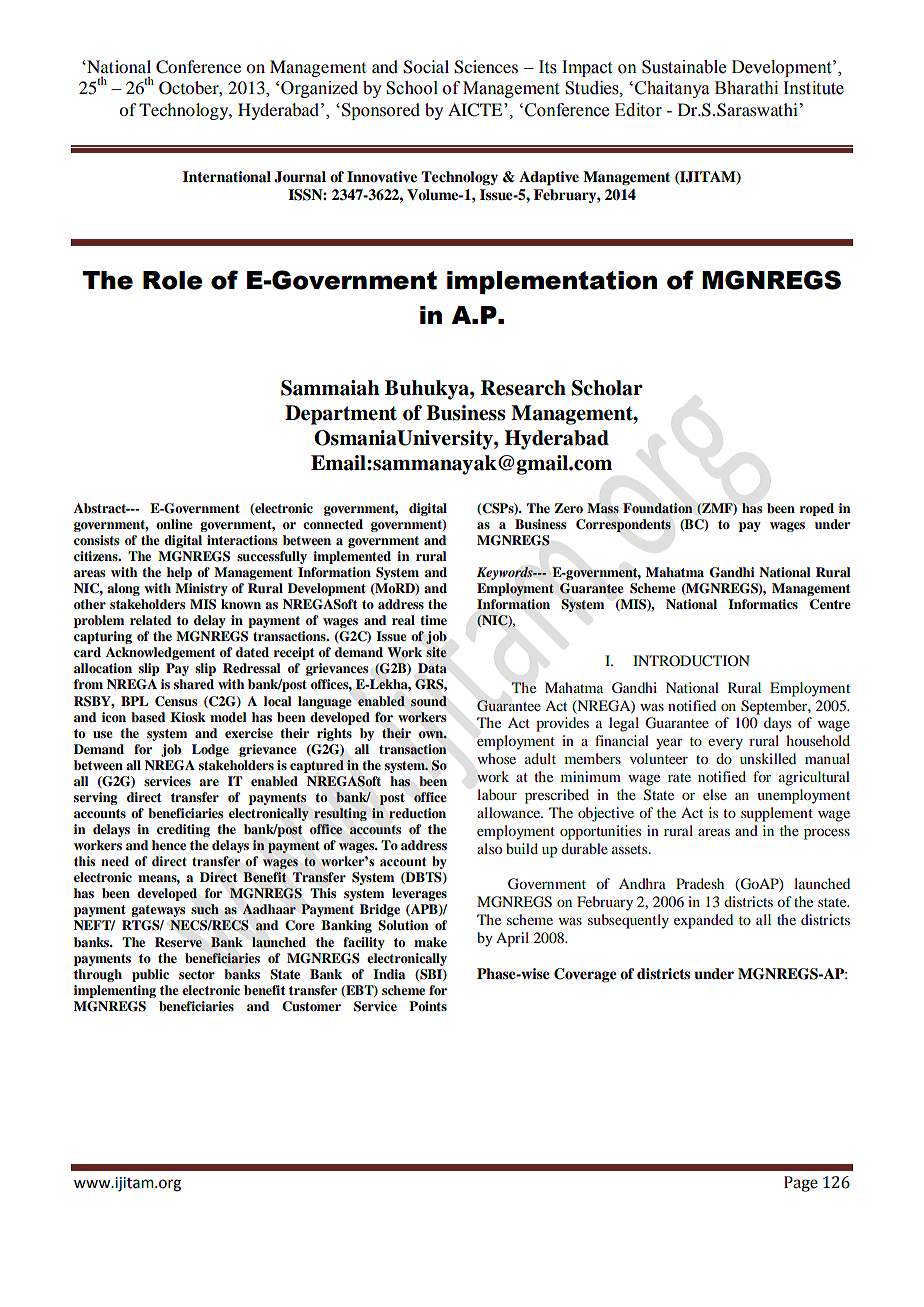  I want to click on School, so click(412, 88).
